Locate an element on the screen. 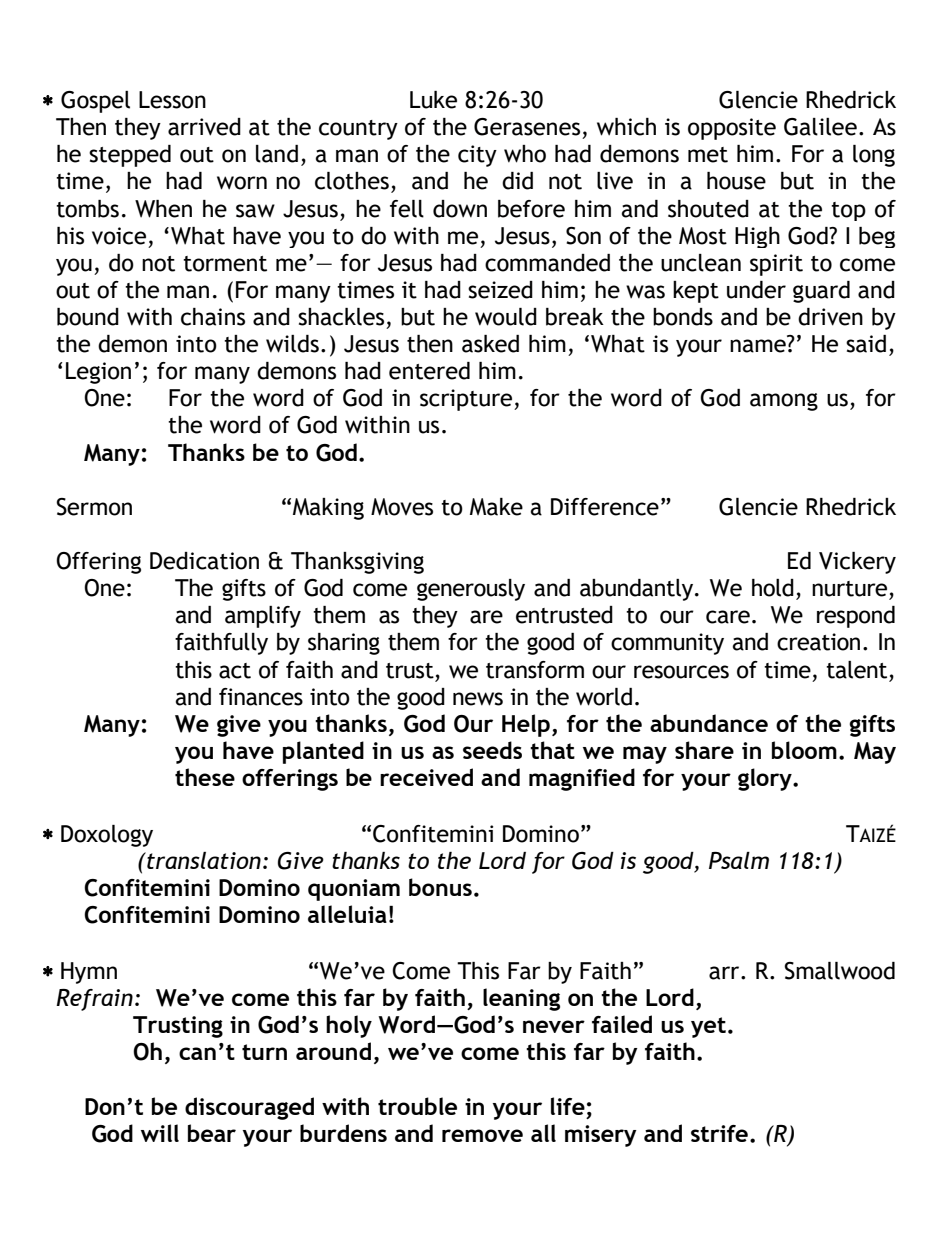  Galilee is located at coordinates (820, 127).
